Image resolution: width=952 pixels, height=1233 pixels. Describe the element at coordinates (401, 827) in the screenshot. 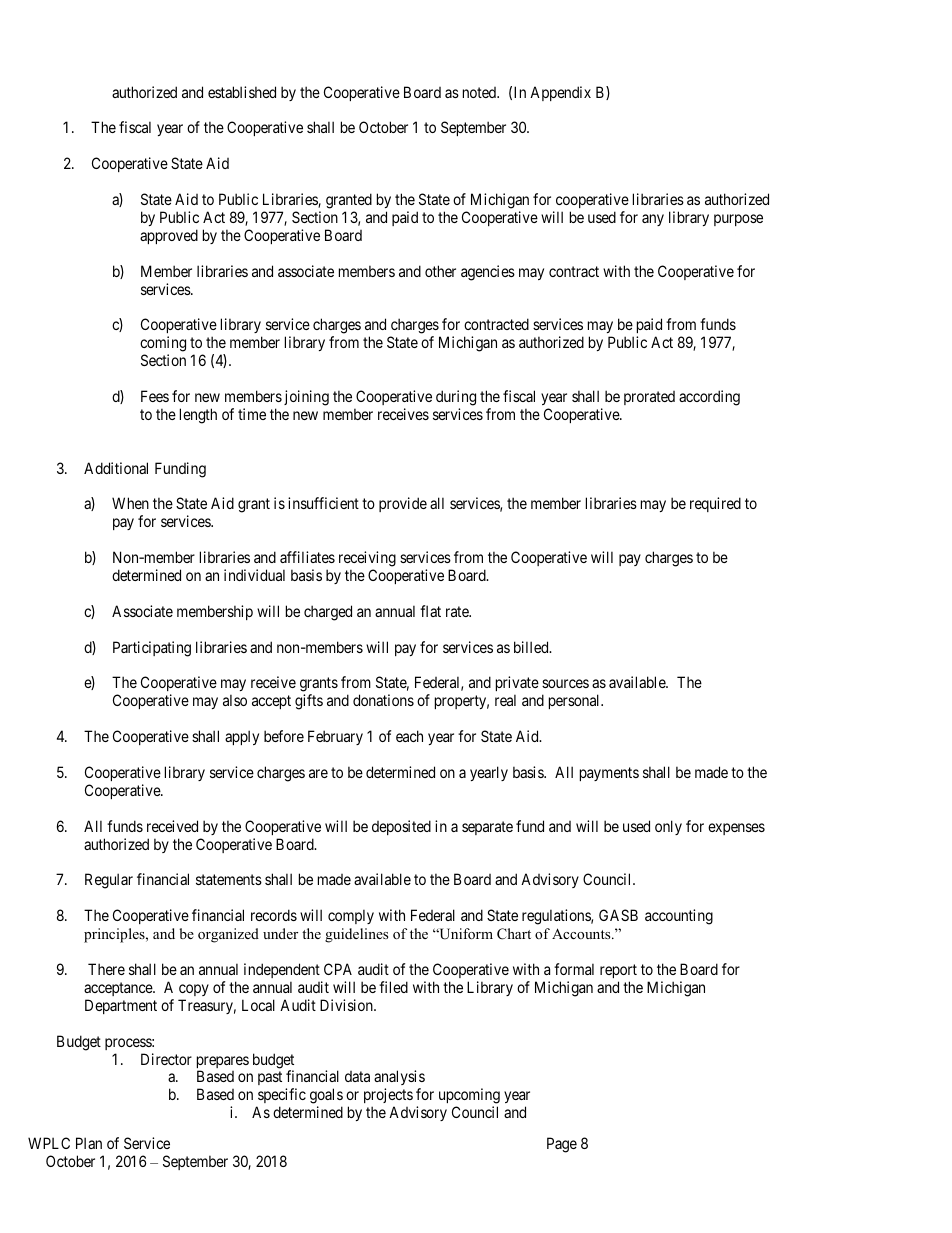

I see `deposited` at that location.
